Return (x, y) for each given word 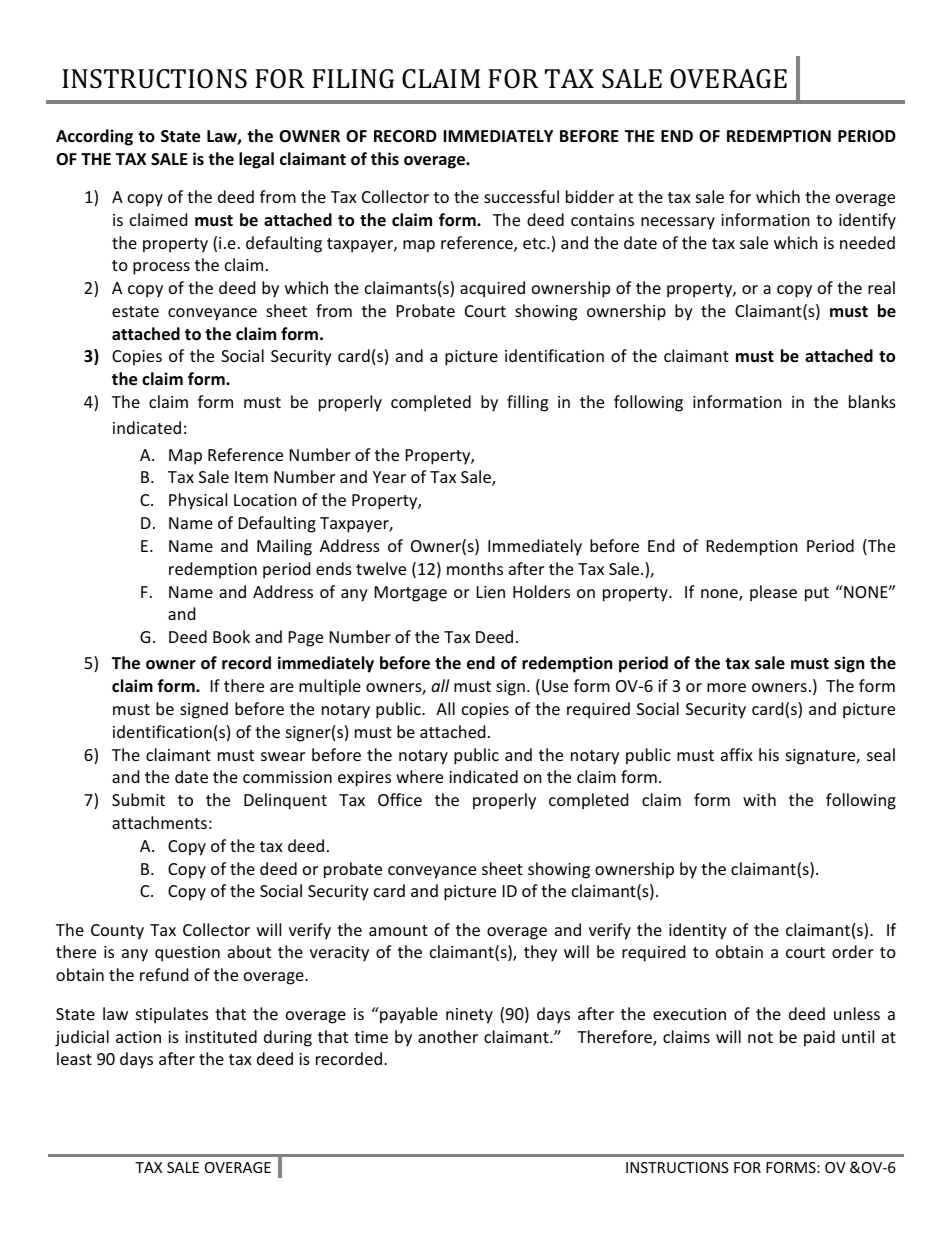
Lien (491, 592)
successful (521, 196)
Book (231, 636)
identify (867, 221)
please (773, 593)
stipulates (172, 1015)
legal (256, 160)
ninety (469, 1016)
